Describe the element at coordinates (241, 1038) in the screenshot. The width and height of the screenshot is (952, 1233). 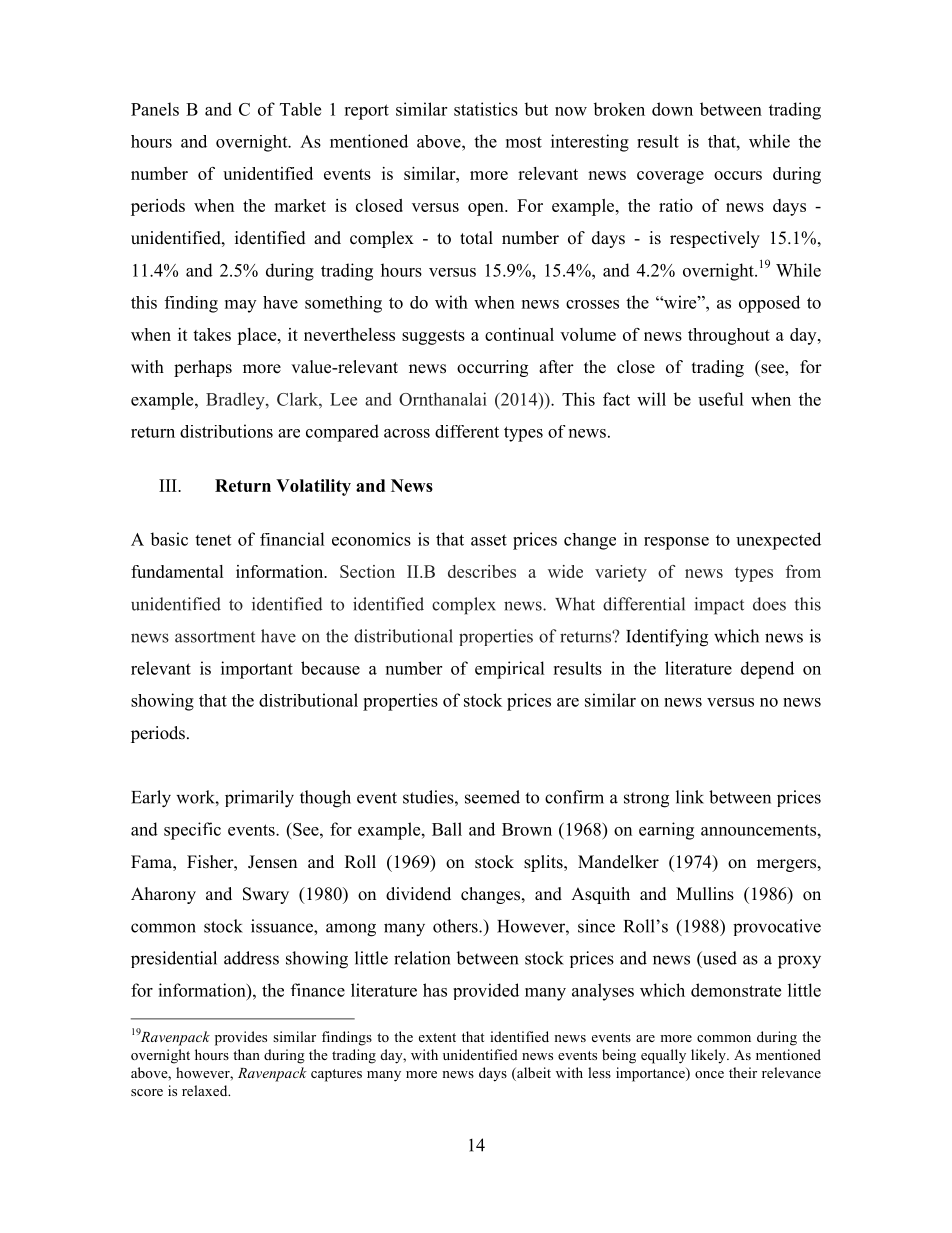
I see `provides` at that location.
